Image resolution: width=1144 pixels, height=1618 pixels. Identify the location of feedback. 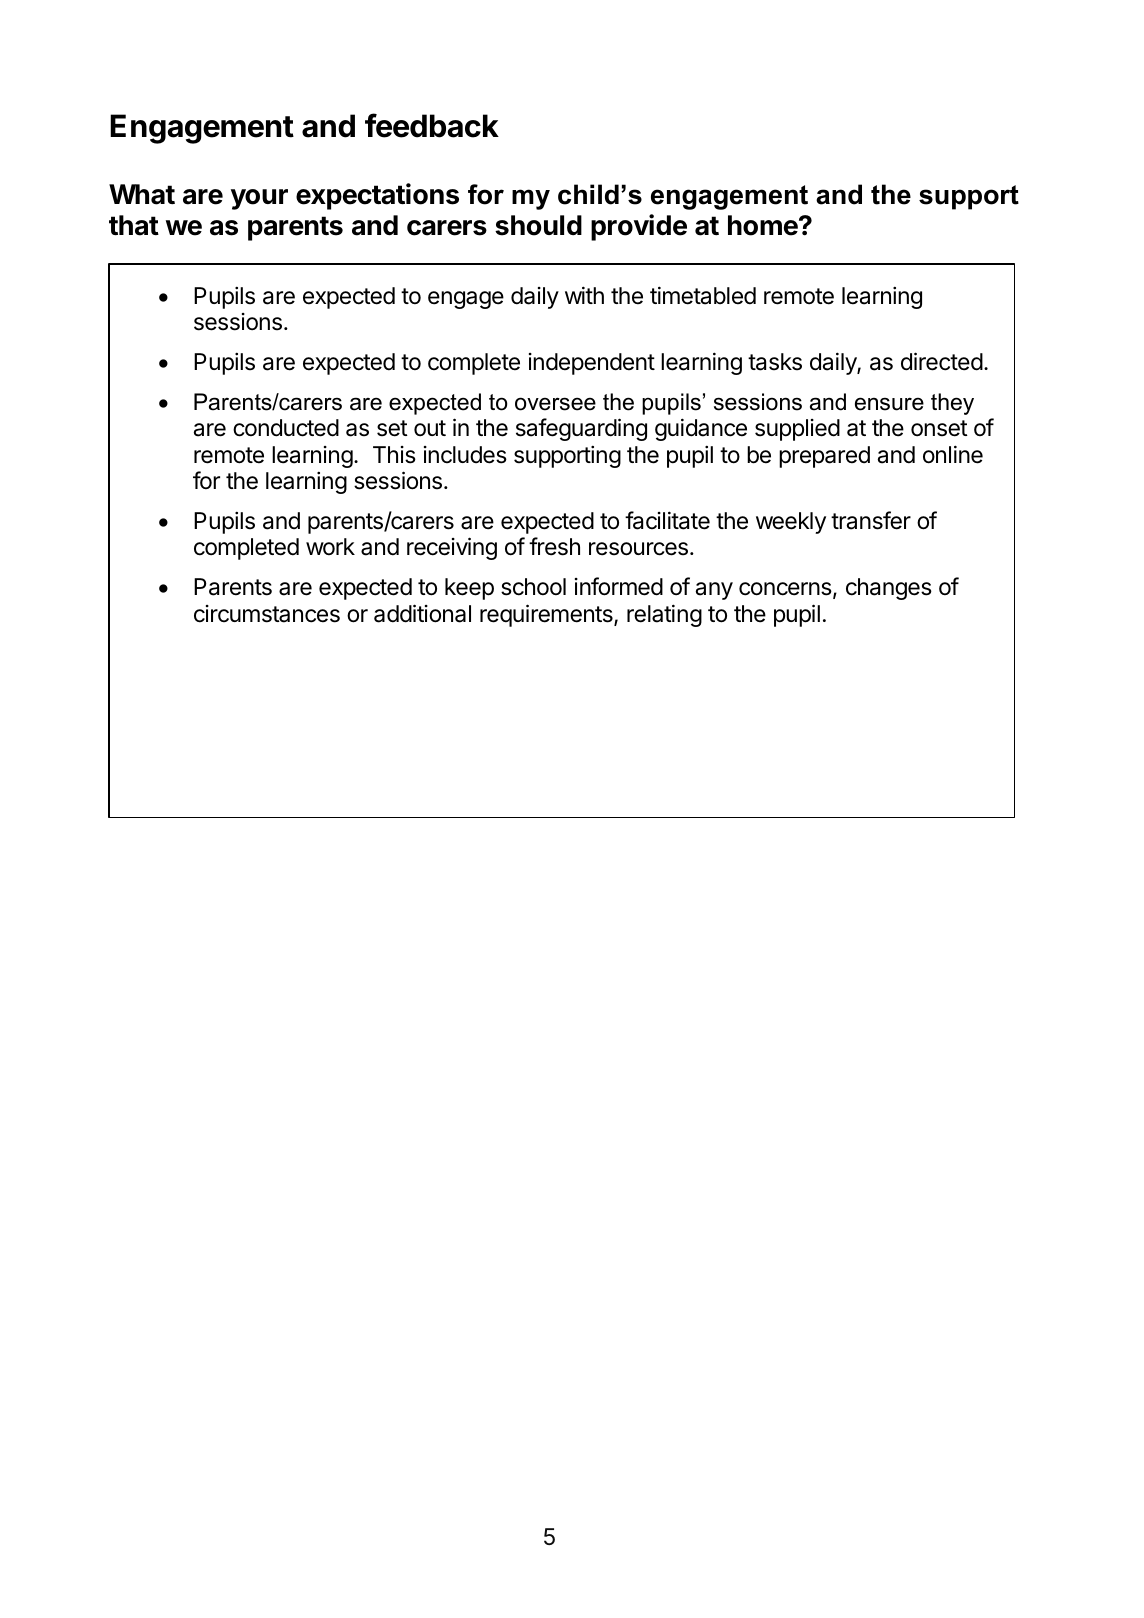
(432, 125).
